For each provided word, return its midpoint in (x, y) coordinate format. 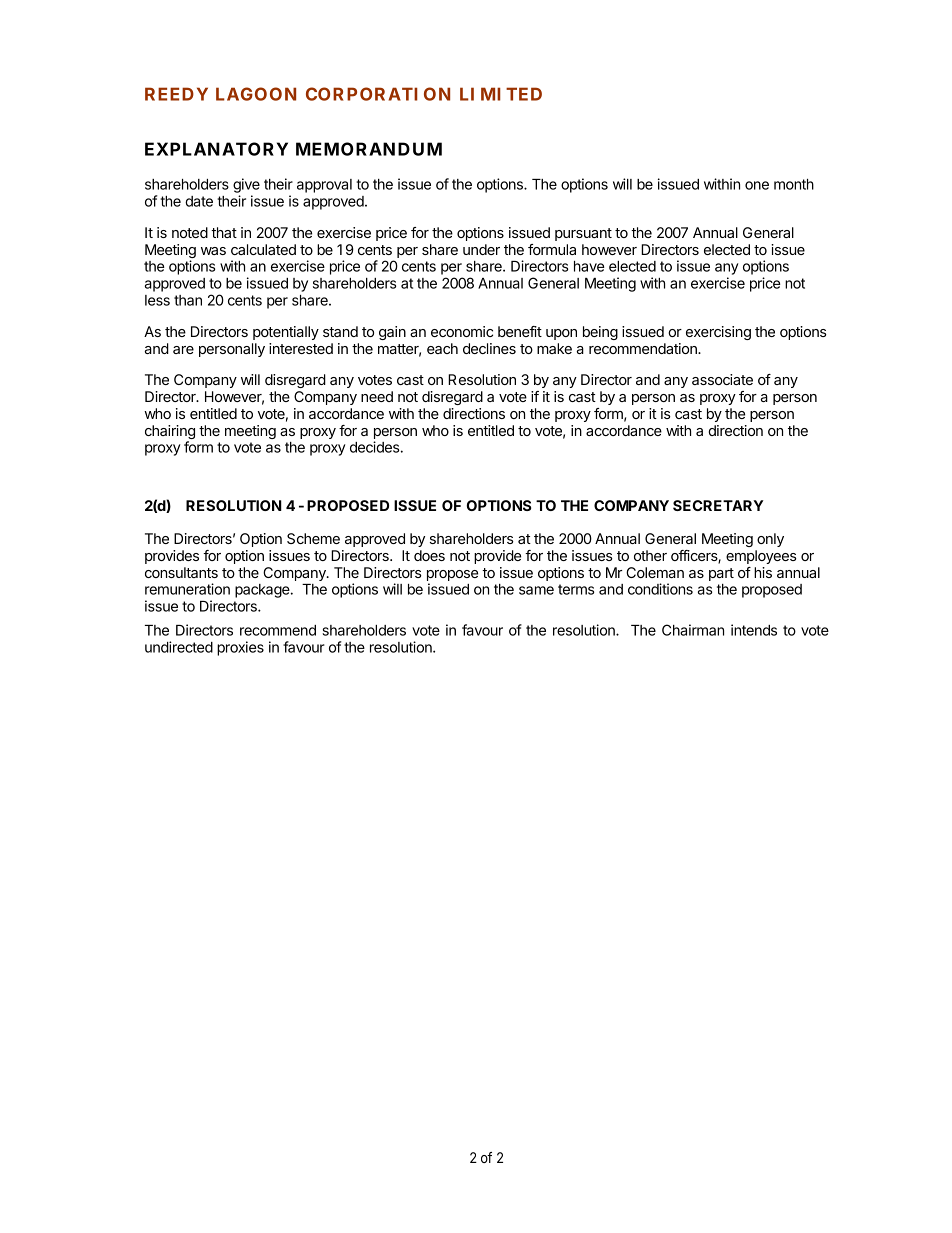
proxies (240, 648)
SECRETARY (718, 505)
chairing (170, 433)
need (377, 396)
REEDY (176, 94)
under (481, 249)
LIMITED (501, 94)
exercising (718, 333)
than (188, 300)
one (757, 185)
